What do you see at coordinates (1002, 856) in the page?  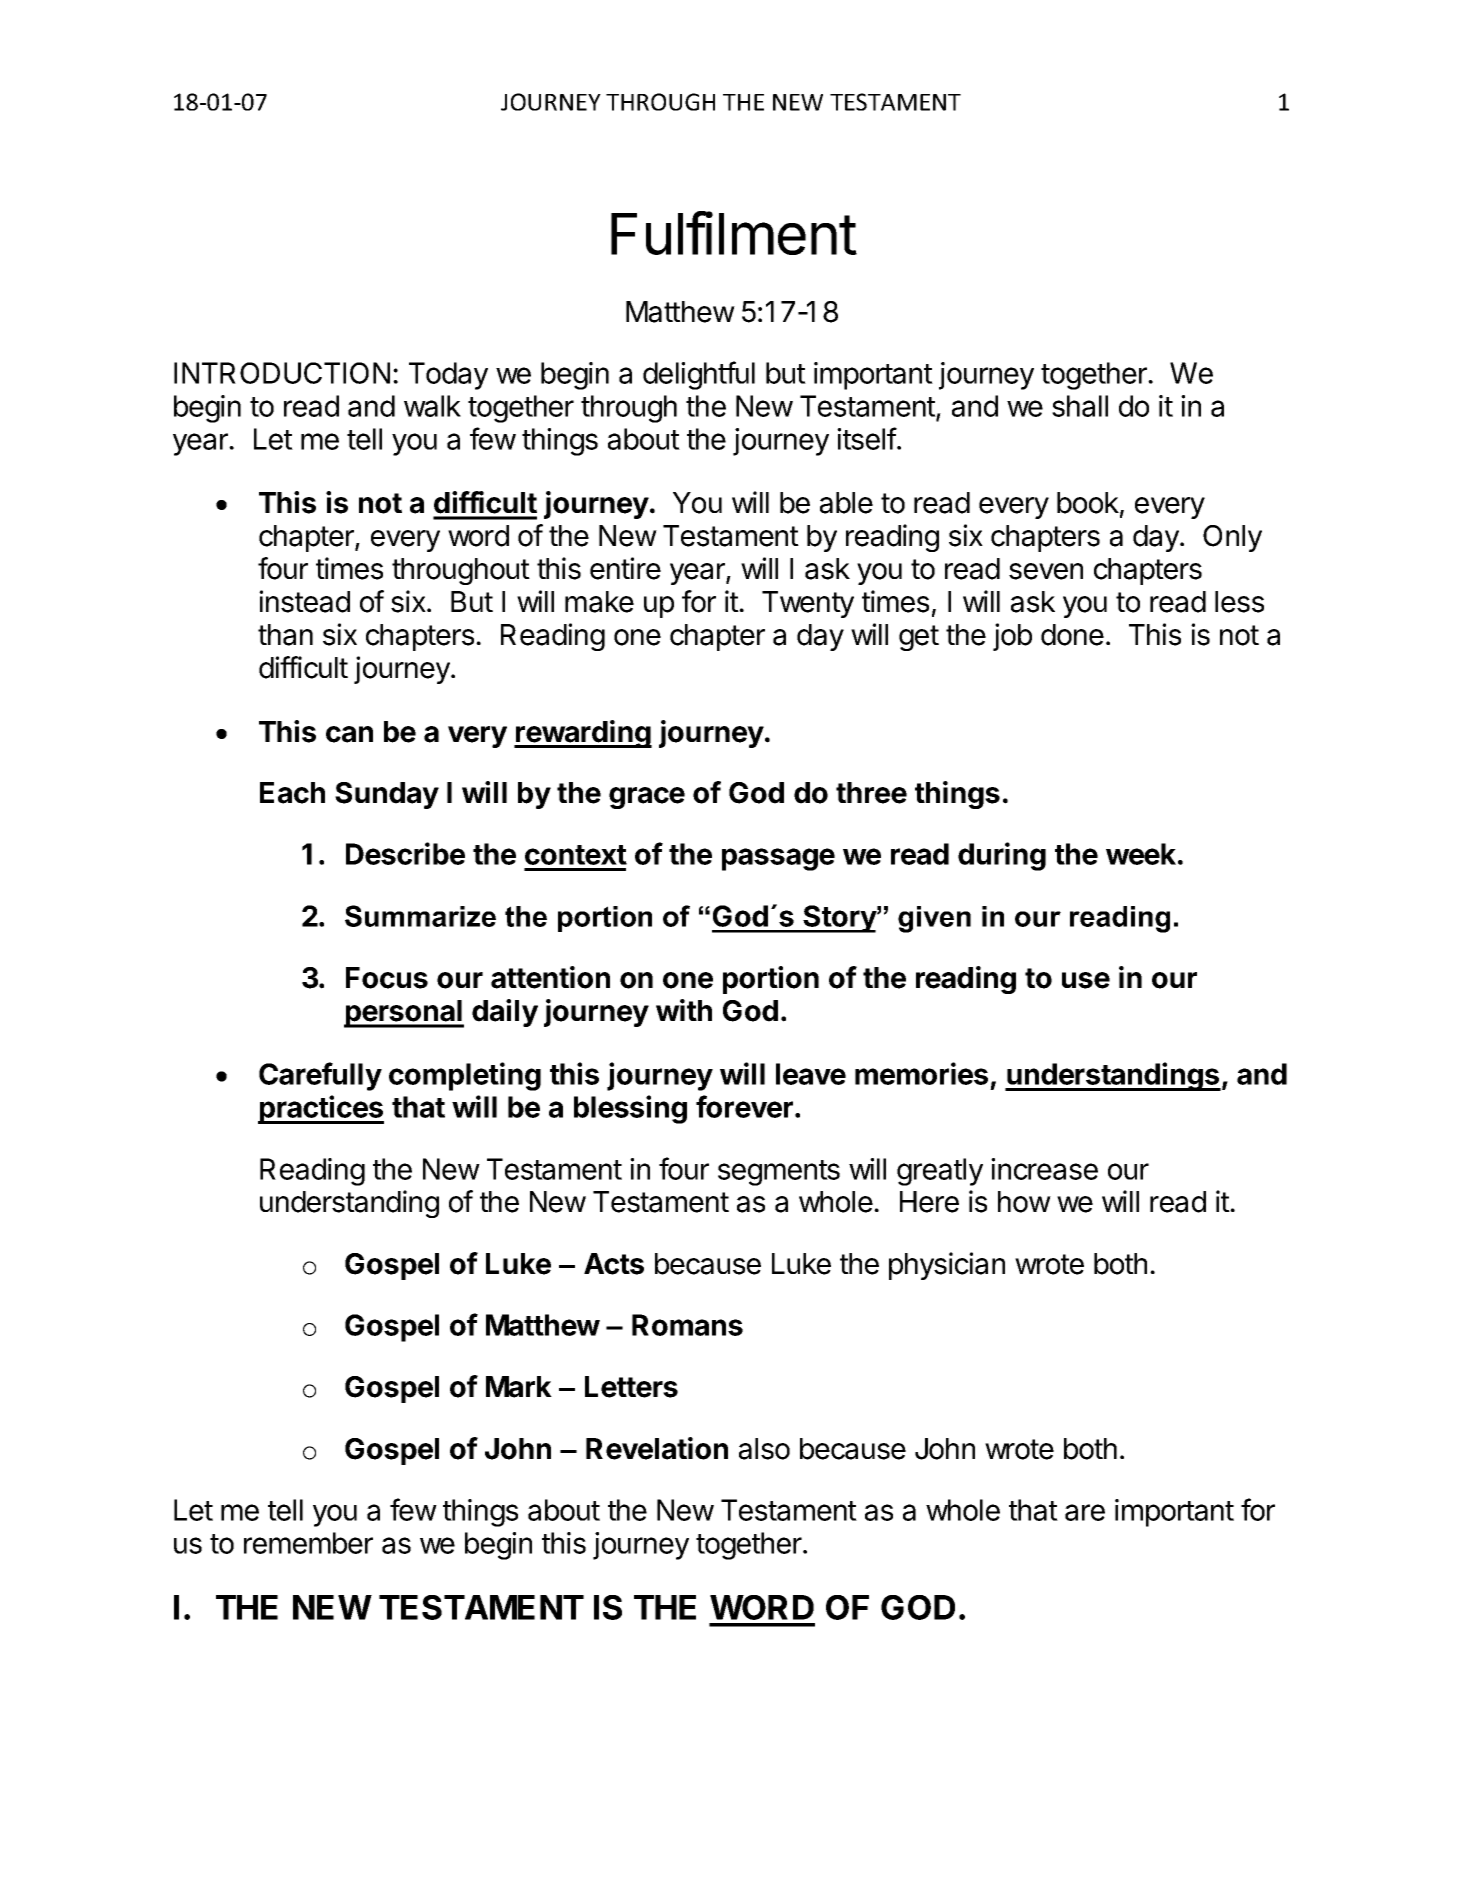 I see `during` at bounding box center [1002, 856].
